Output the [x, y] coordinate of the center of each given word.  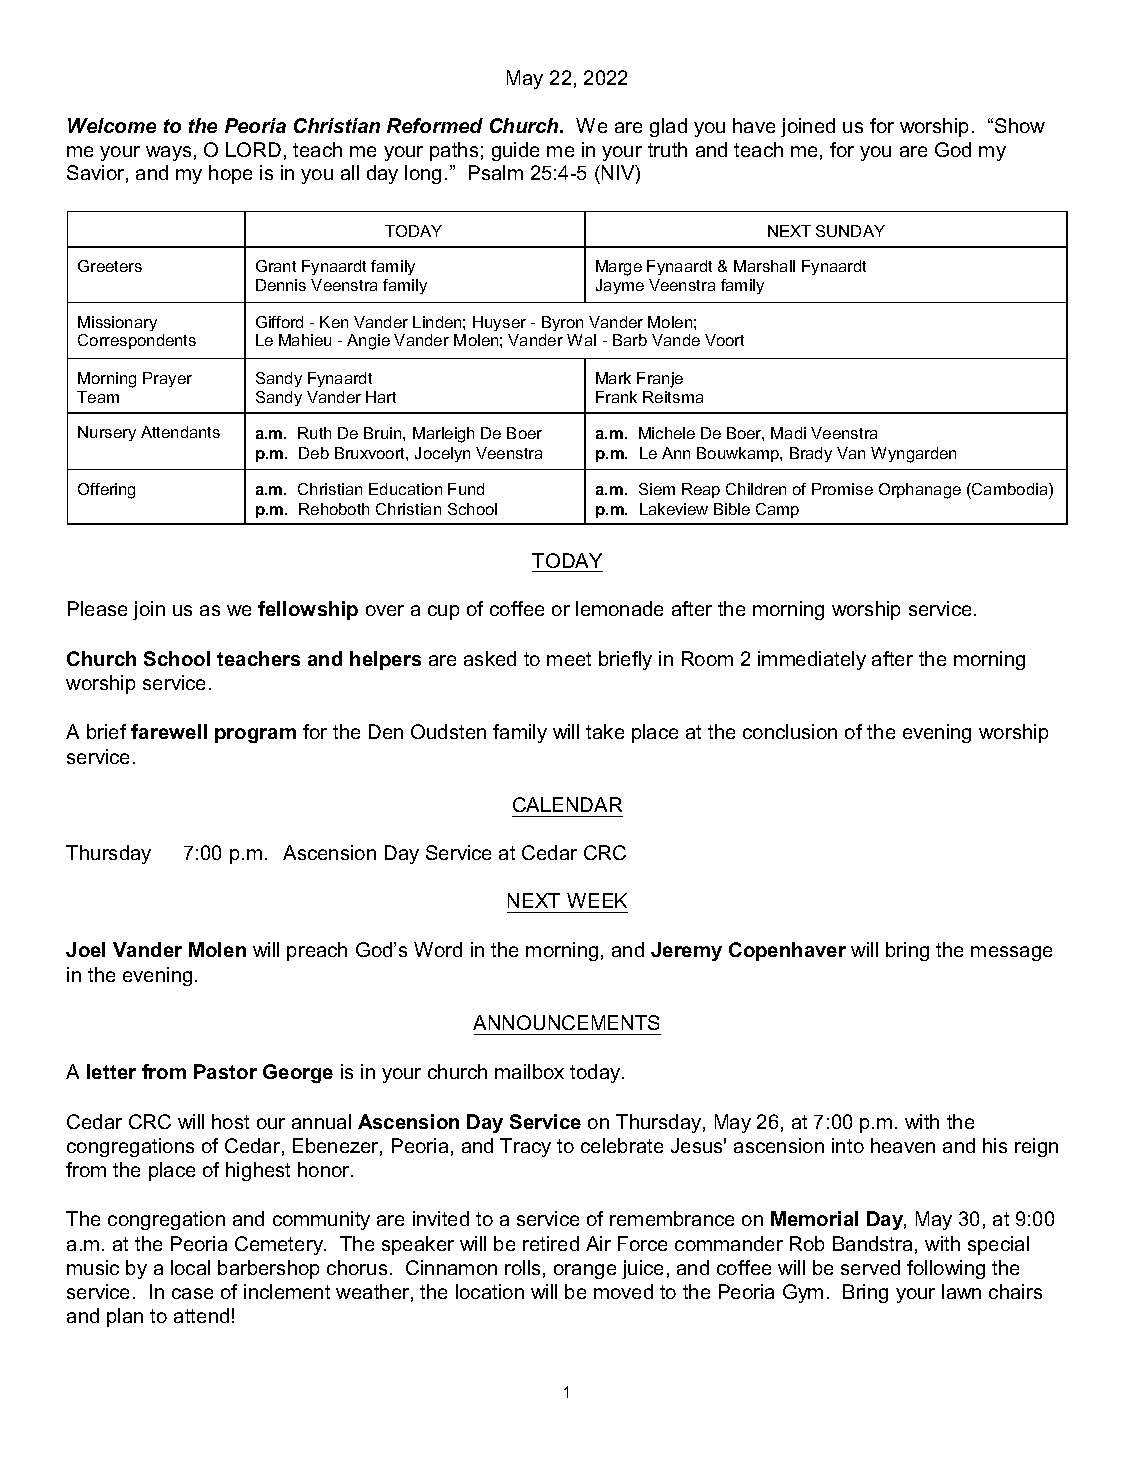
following [946, 1269]
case [192, 1293]
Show [1020, 125]
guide [515, 151]
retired [551, 1243]
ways [168, 153]
